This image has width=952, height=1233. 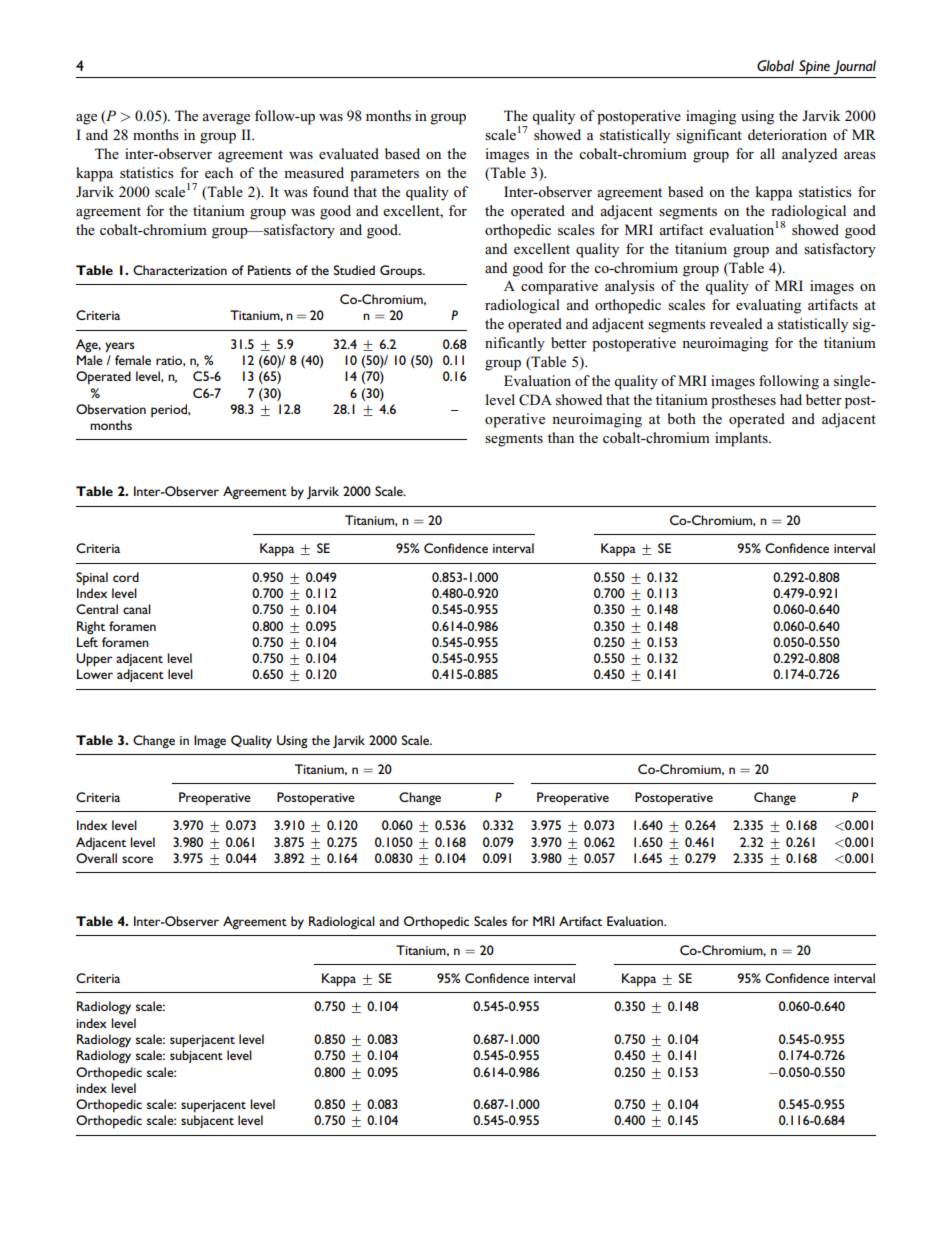 I want to click on than, so click(x=561, y=437).
